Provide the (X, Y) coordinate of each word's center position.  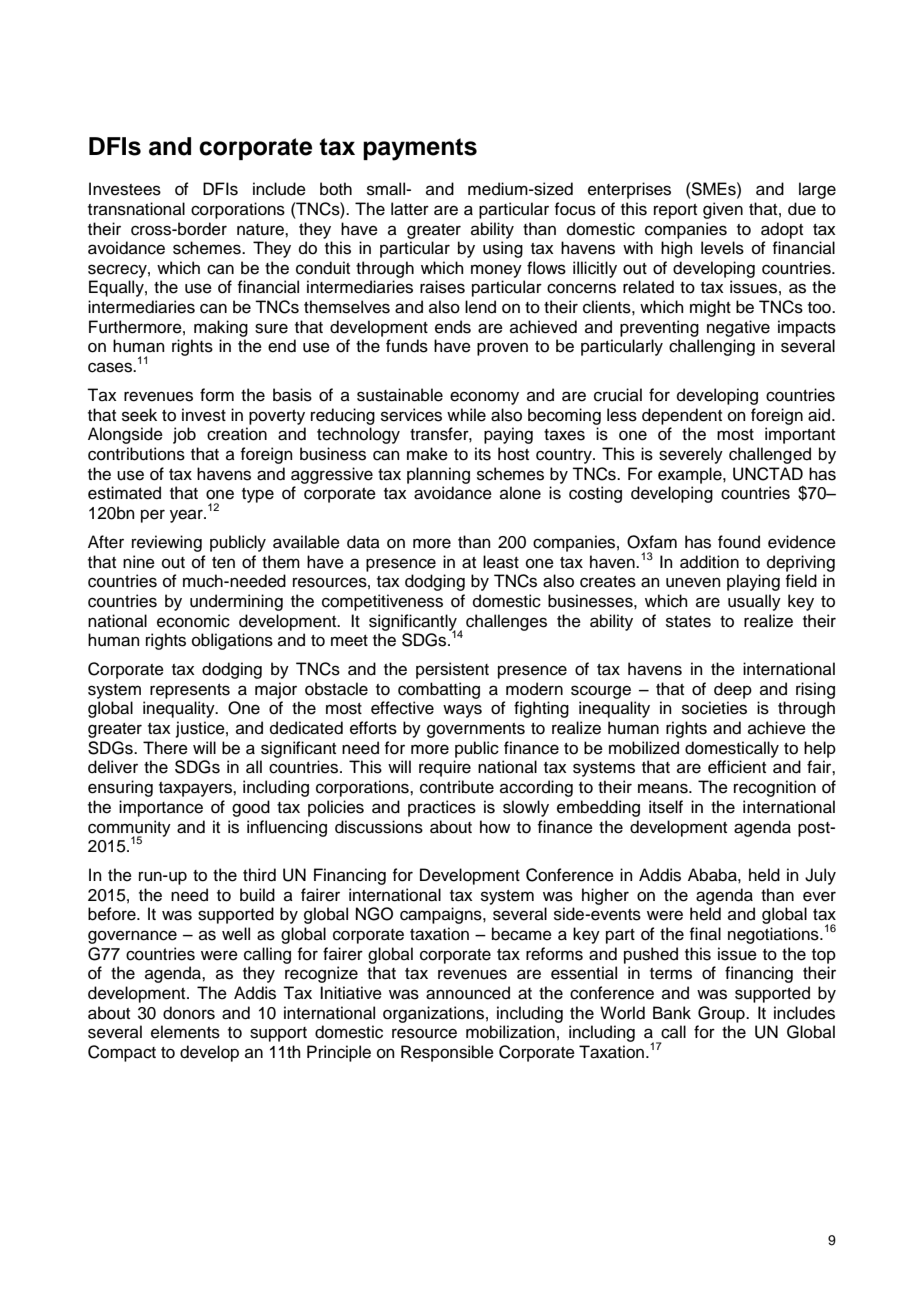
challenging (712, 347)
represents (190, 691)
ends (453, 327)
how (495, 827)
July (820, 876)
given (723, 210)
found (739, 542)
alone (520, 493)
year (187, 516)
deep (733, 690)
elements (185, 1032)
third (259, 875)
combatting (439, 690)
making (221, 328)
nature (261, 230)
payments (420, 149)
